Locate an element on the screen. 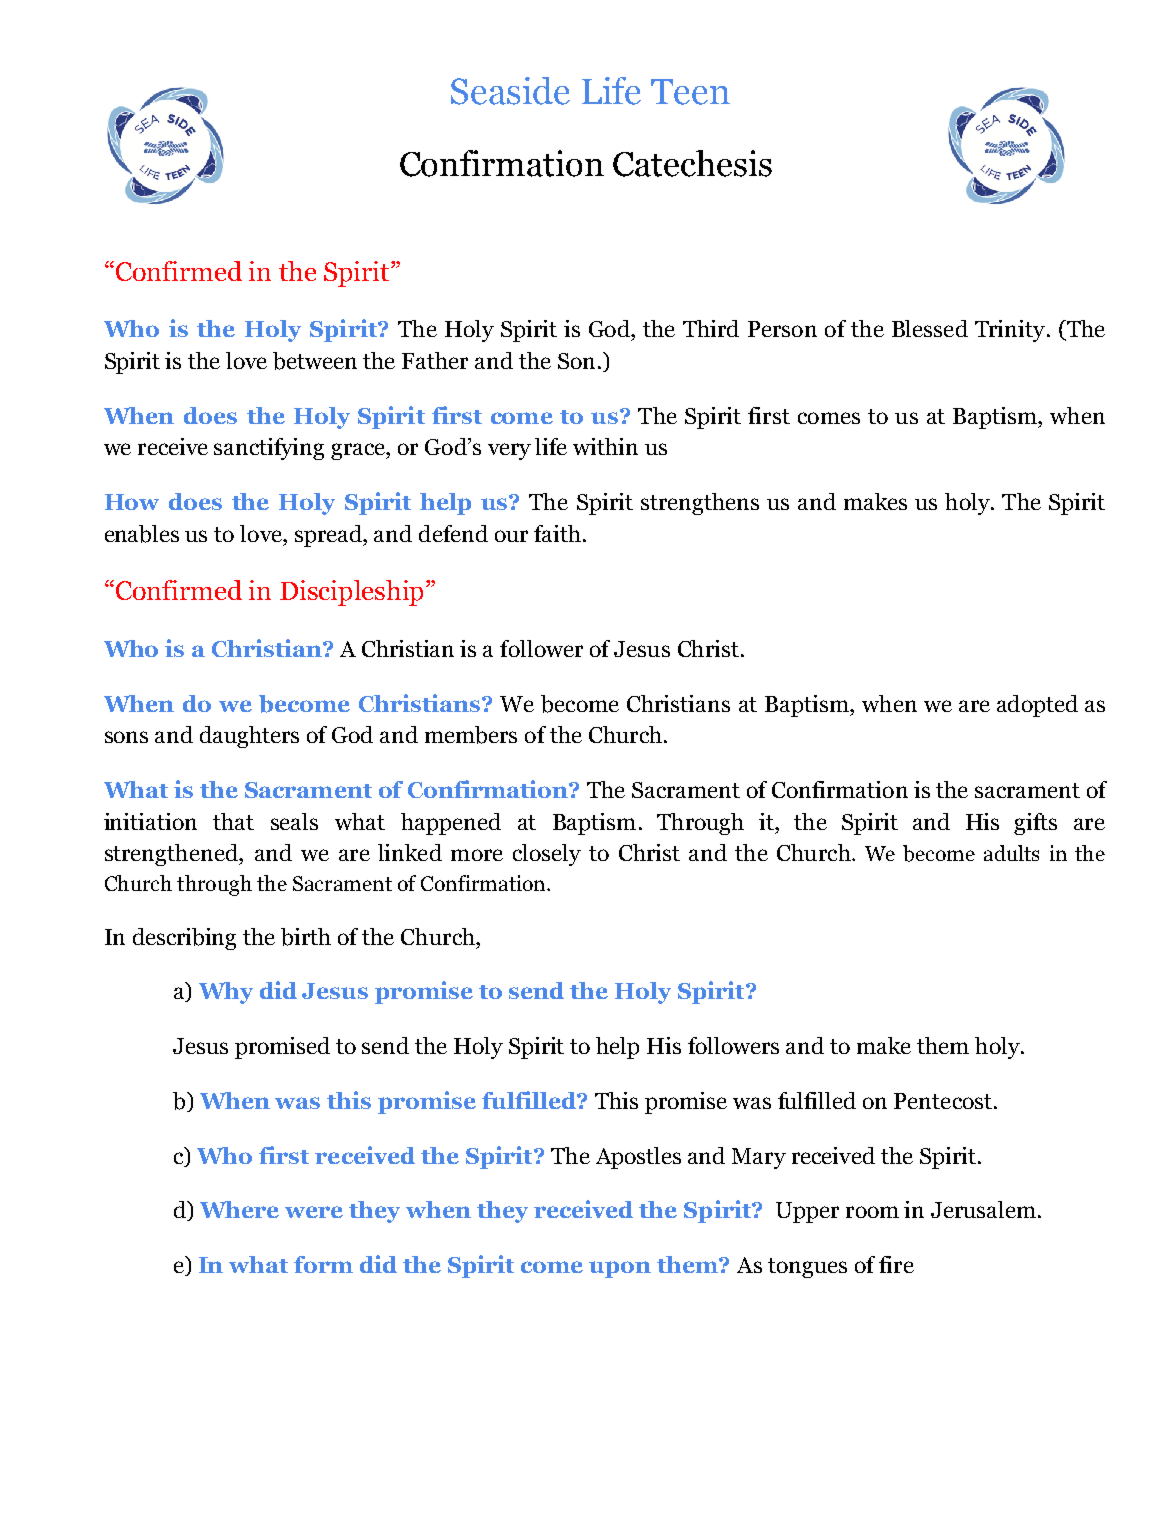  Catechesis is located at coordinates (692, 163).
